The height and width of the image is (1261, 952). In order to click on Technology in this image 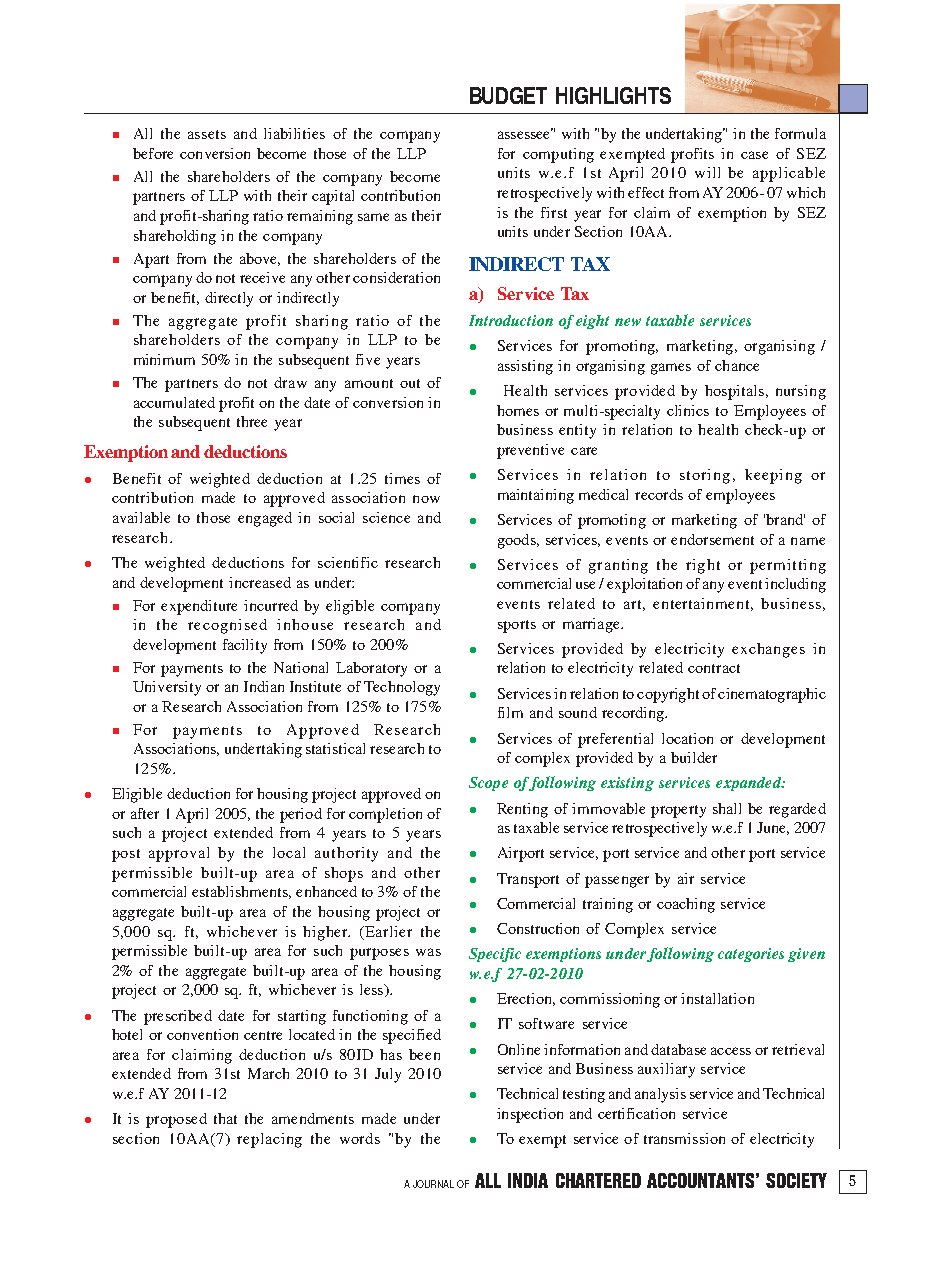, I will do `click(402, 688)`.
